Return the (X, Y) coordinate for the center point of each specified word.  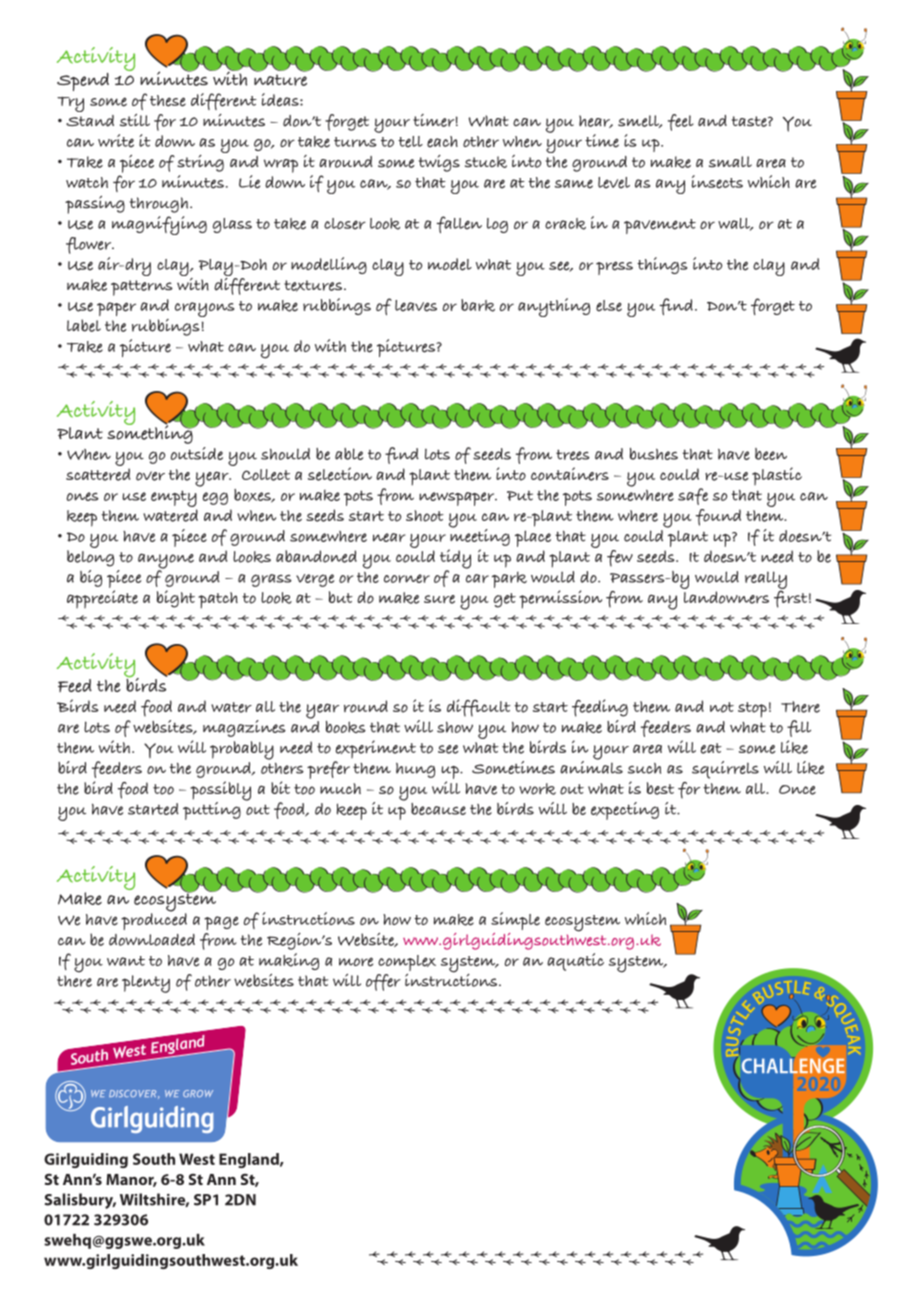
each (442, 142)
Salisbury (80, 1201)
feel (681, 122)
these (168, 101)
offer (383, 982)
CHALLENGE (793, 1065)
